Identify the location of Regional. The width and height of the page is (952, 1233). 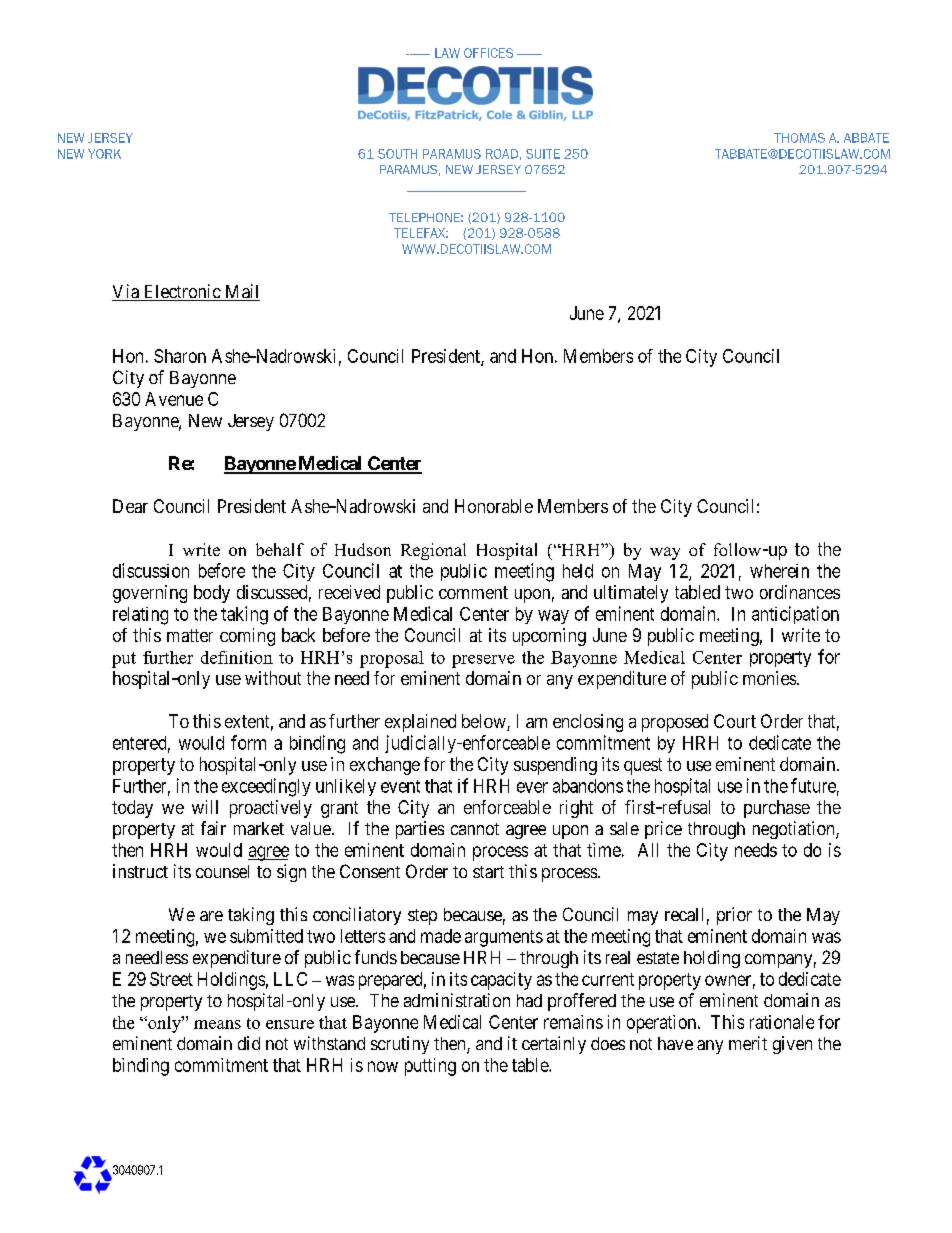
(433, 551).
